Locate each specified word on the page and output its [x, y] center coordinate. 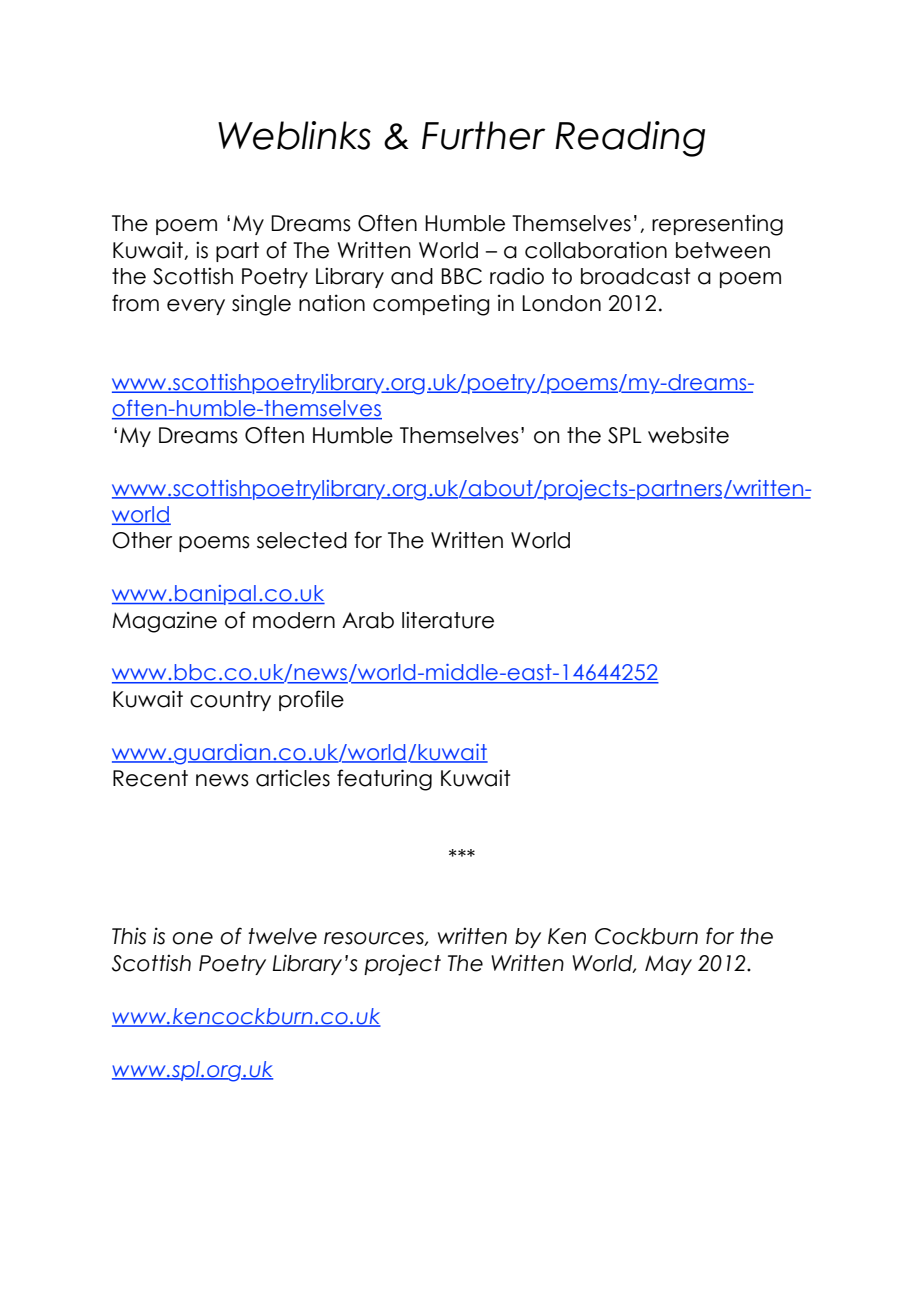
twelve [282, 936]
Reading [630, 139]
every [196, 307]
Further [483, 135]
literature [448, 620]
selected [302, 540]
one [193, 938]
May [668, 965]
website [688, 435]
